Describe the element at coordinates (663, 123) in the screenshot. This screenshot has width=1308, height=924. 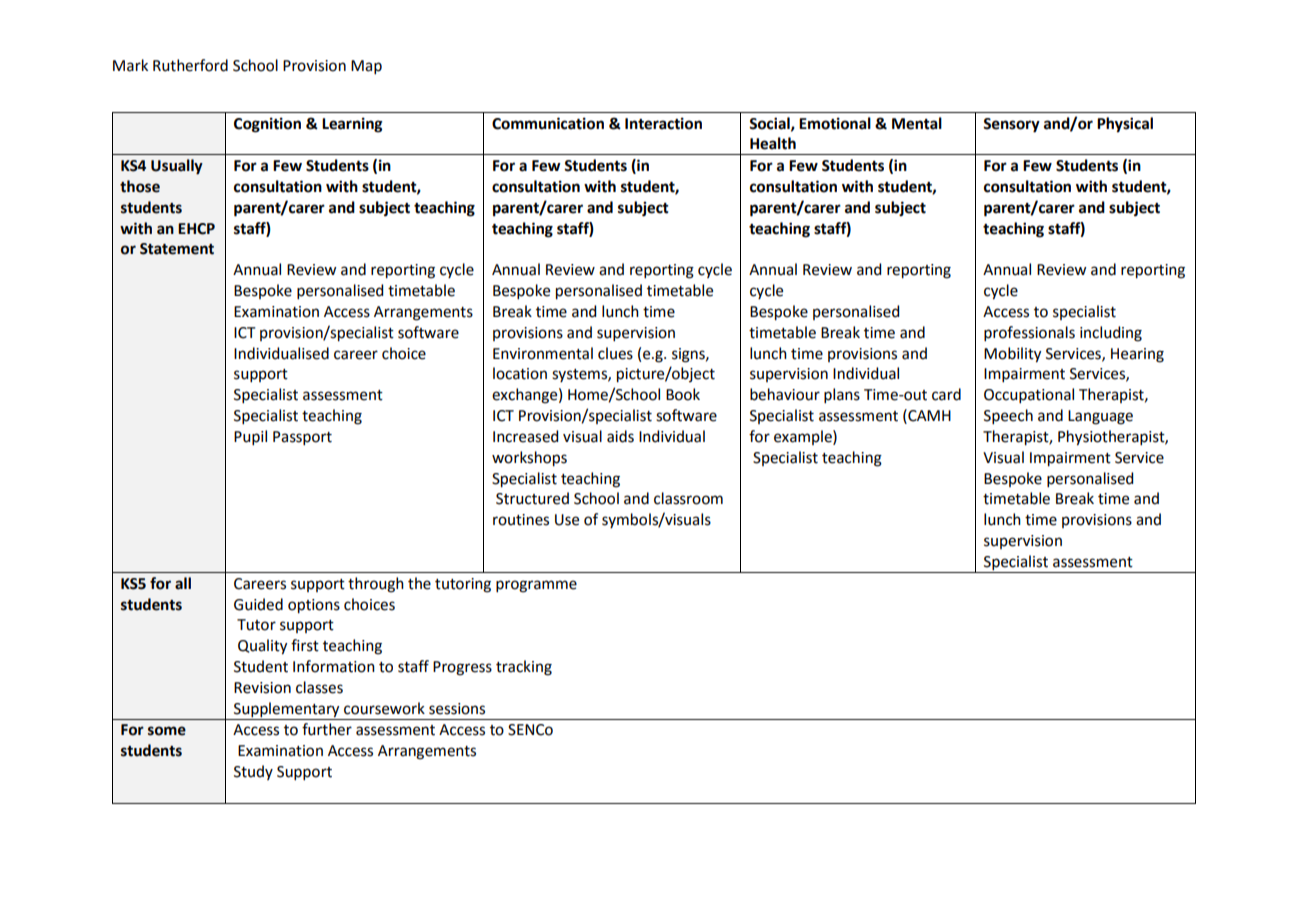
I see `Interaction` at that location.
